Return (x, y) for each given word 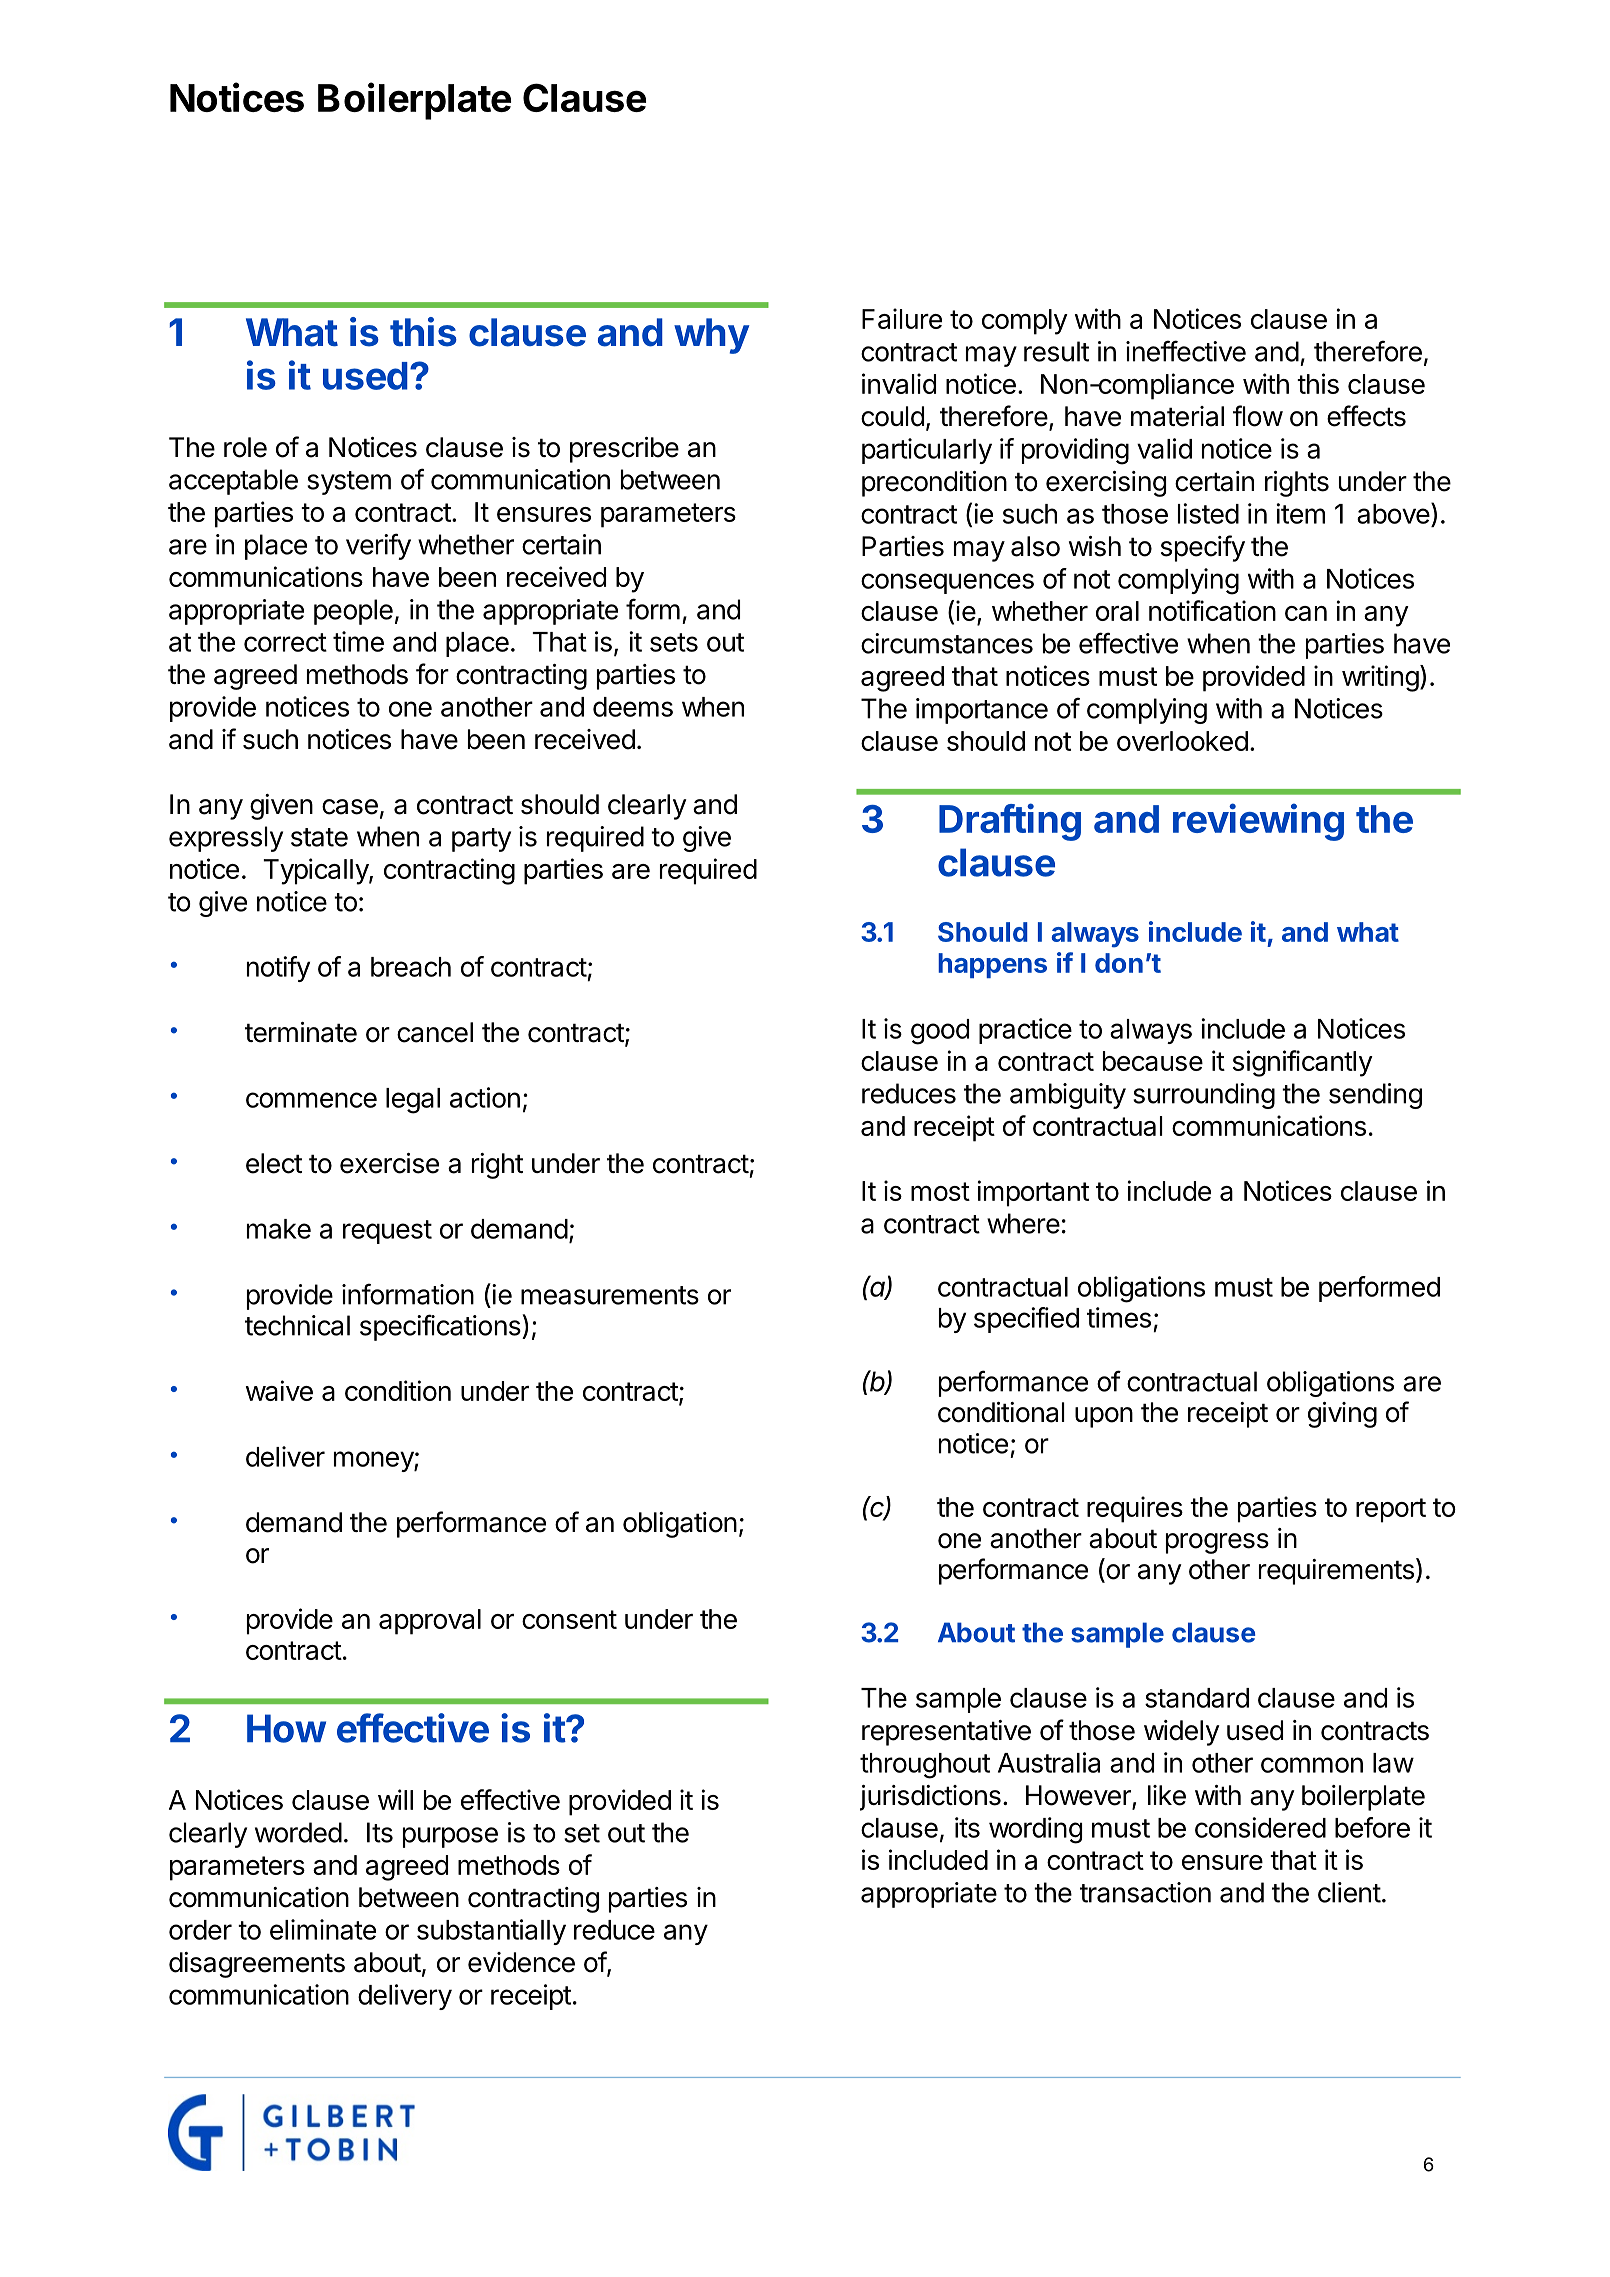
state (319, 837)
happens (992, 965)
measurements (610, 1295)
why (711, 336)
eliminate (323, 1929)
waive (279, 1390)
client (1349, 1892)
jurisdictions (930, 1798)
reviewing (1258, 822)
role (245, 447)
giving (1342, 1415)
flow (1258, 416)
